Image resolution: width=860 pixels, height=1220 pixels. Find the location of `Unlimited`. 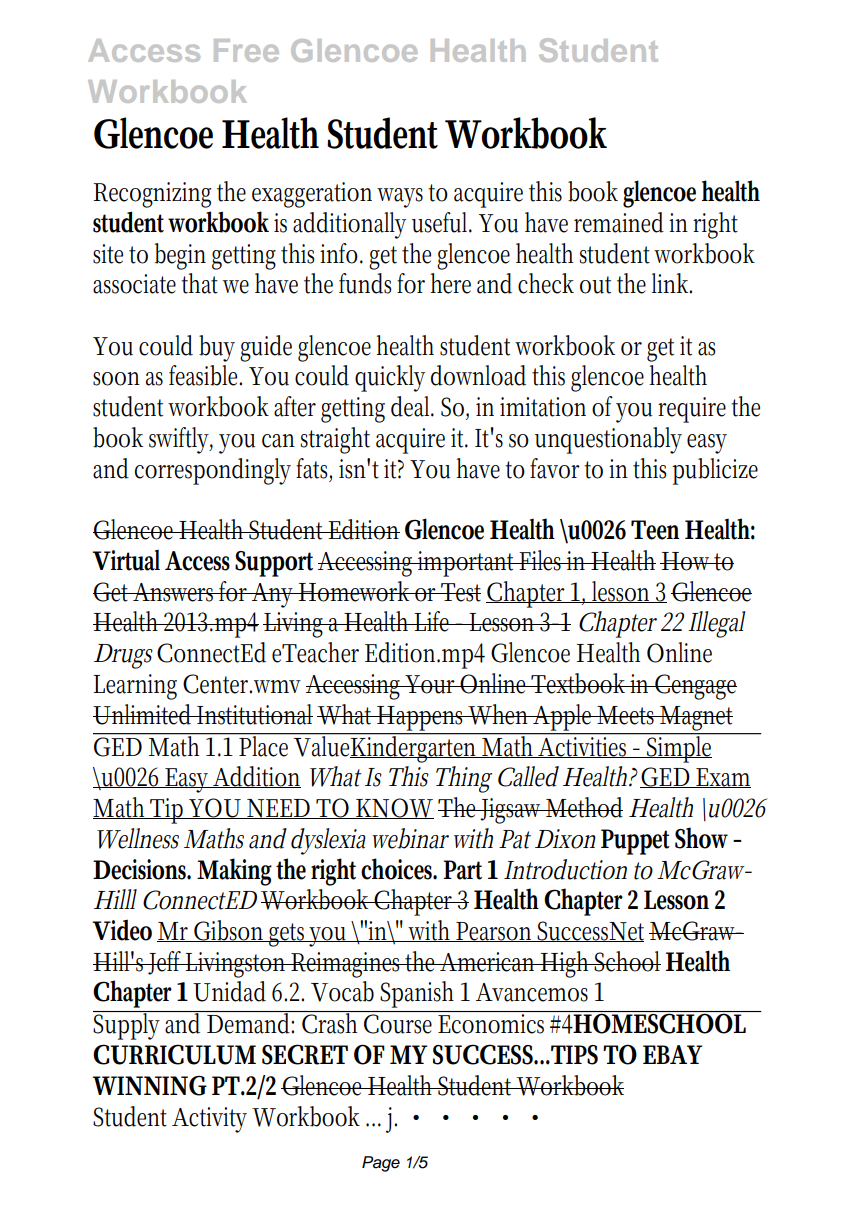

Unlimited is located at coordinates (144, 714).
